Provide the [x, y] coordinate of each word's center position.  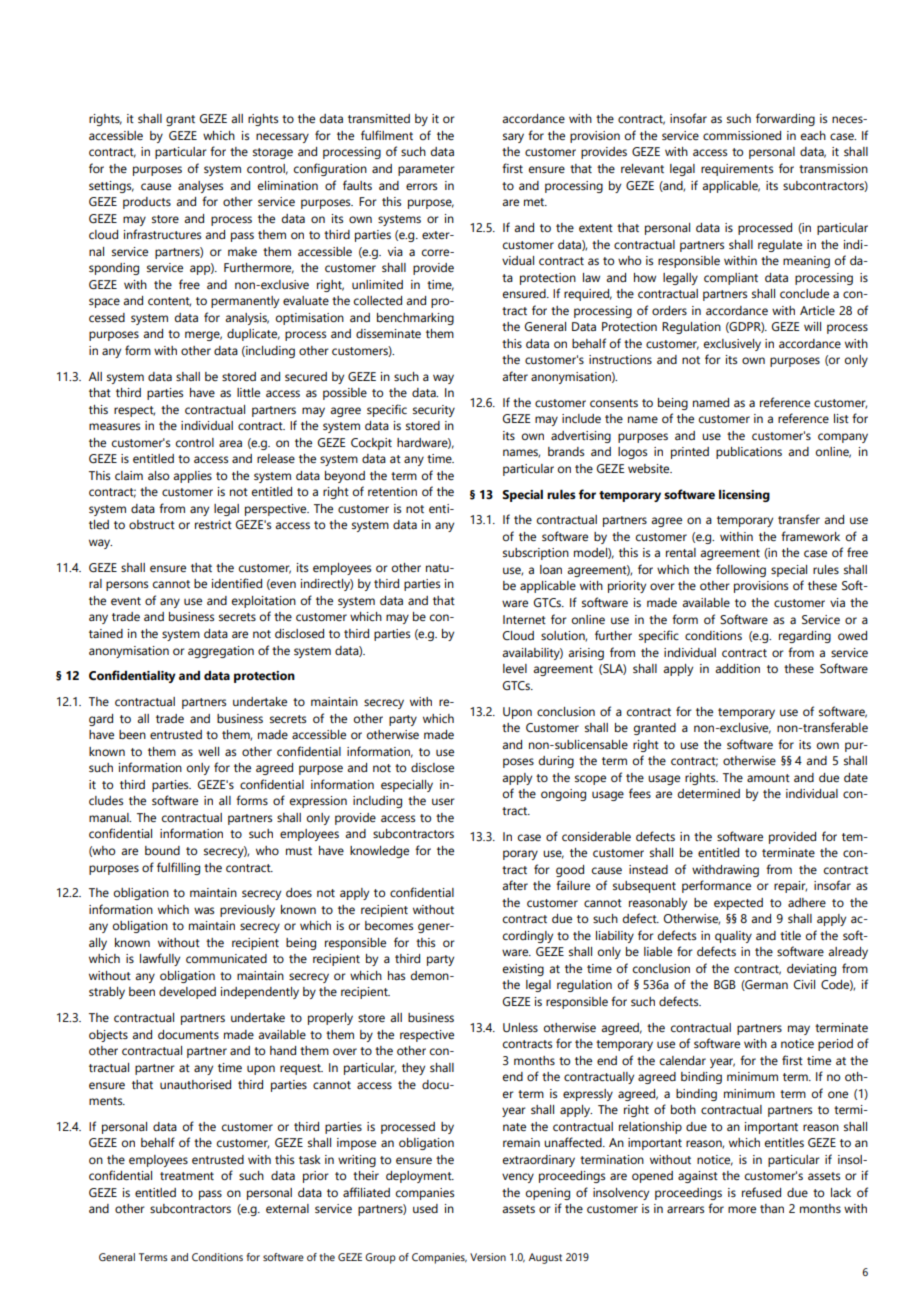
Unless [520, 1027]
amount [768, 778]
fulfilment [387, 135]
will [812, 326]
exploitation [264, 602]
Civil [804, 984]
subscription [536, 554]
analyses [200, 187]
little [248, 392]
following [741, 570]
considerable [596, 836]
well [208, 751]
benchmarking [415, 319]
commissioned [742, 135]
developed [187, 993]
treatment [187, 1176]
